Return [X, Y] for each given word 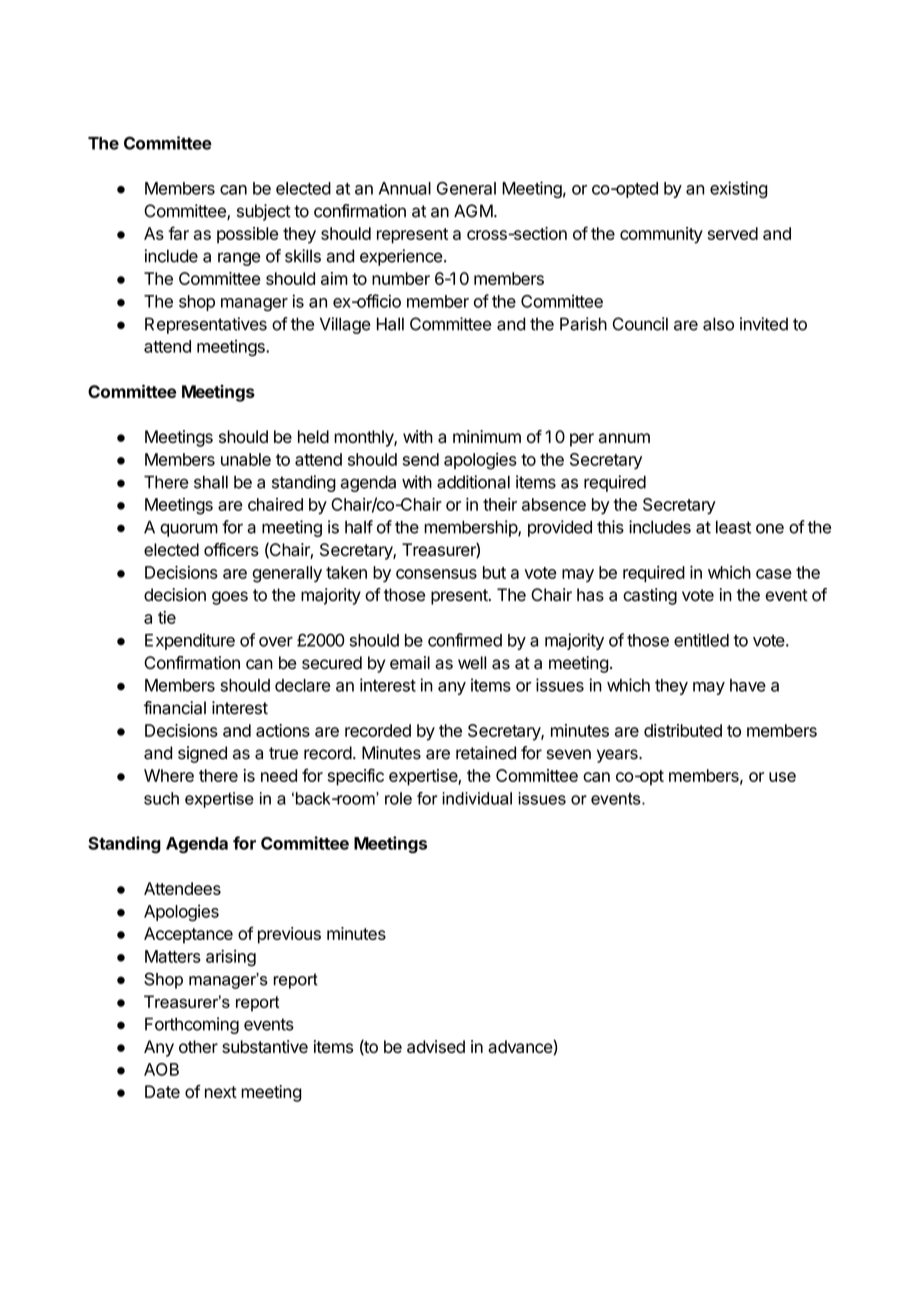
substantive [265, 1046]
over [276, 642]
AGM [473, 211]
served [733, 233]
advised [436, 1046]
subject [264, 212]
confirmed [465, 640]
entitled [701, 640]
